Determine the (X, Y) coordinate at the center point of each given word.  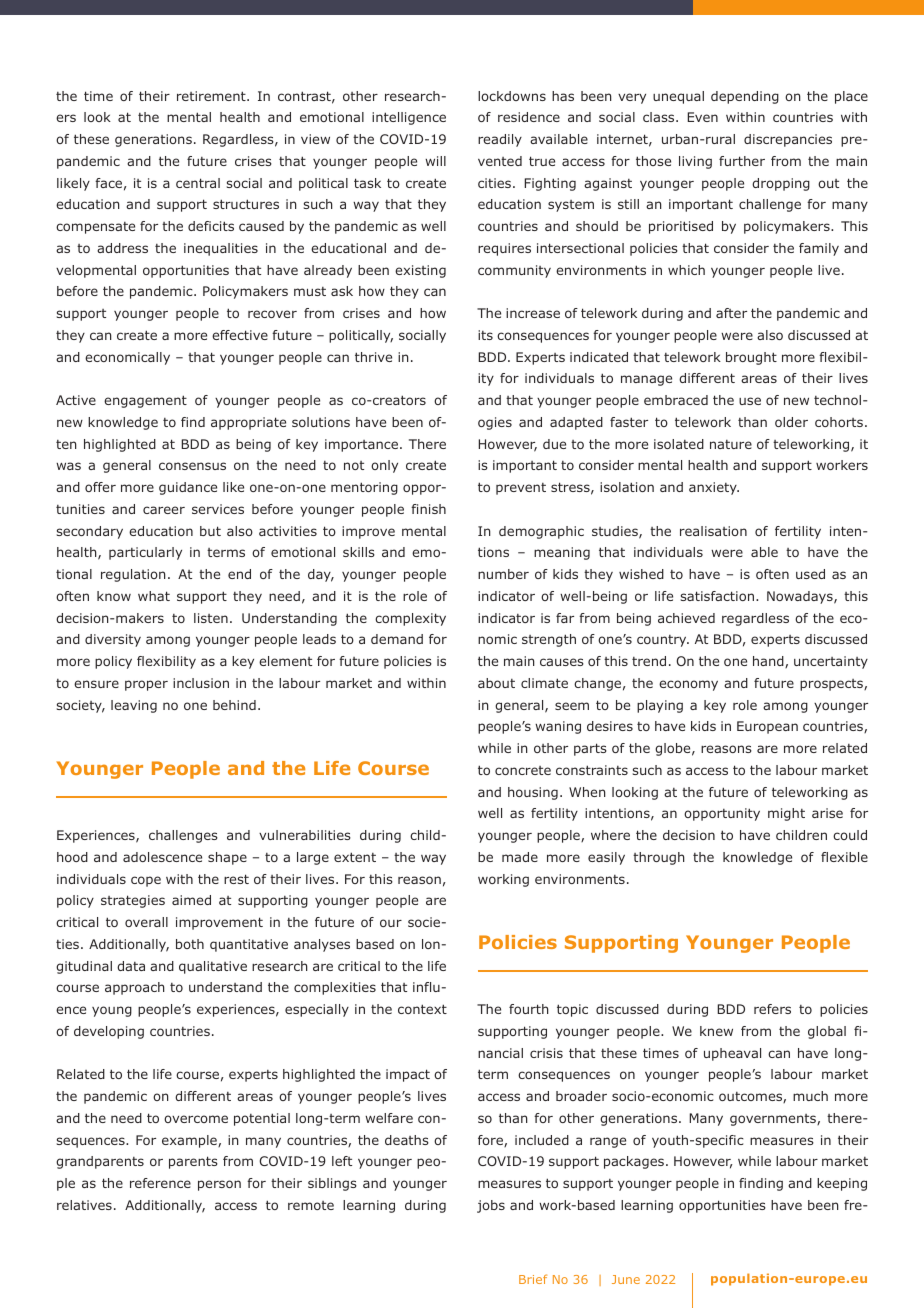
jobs (491, 1206)
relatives (84, 1205)
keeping (842, 1184)
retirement (212, 96)
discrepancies (788, 140)
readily (500, 140)
